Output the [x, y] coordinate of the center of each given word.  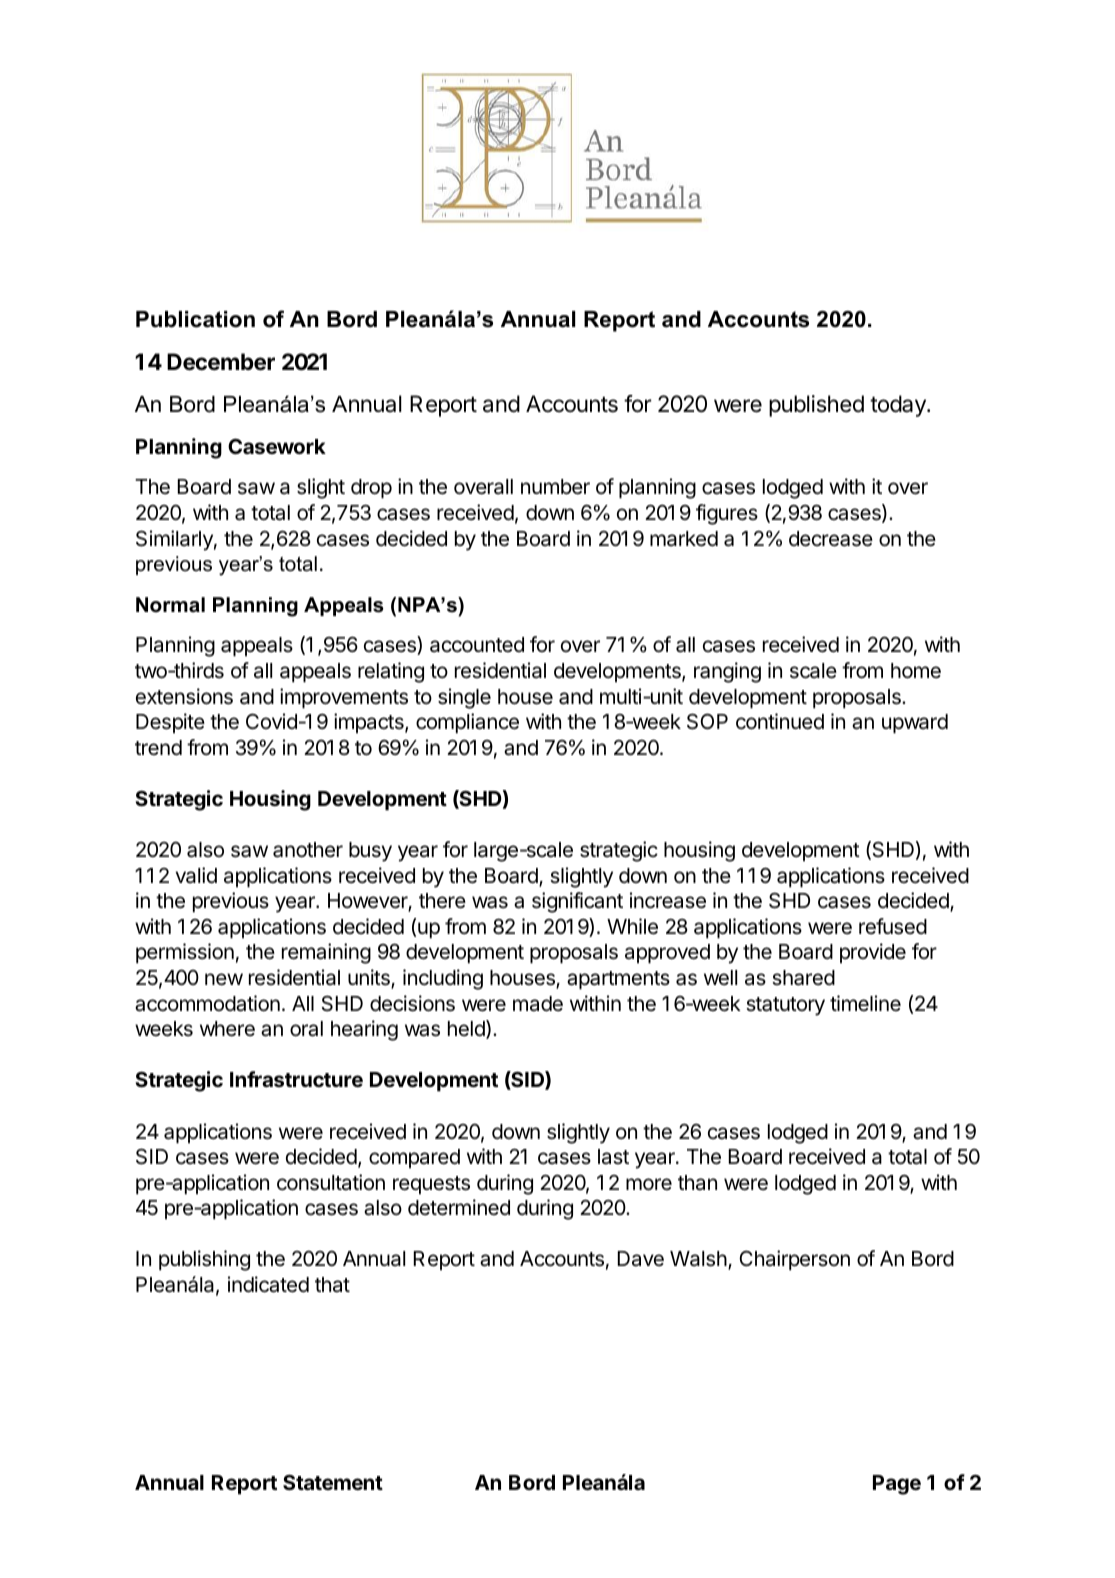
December [221, 362]
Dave [641, 1259]
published [816, 406]
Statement [333, 1482]
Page [897, 1485]
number [555, 487]
